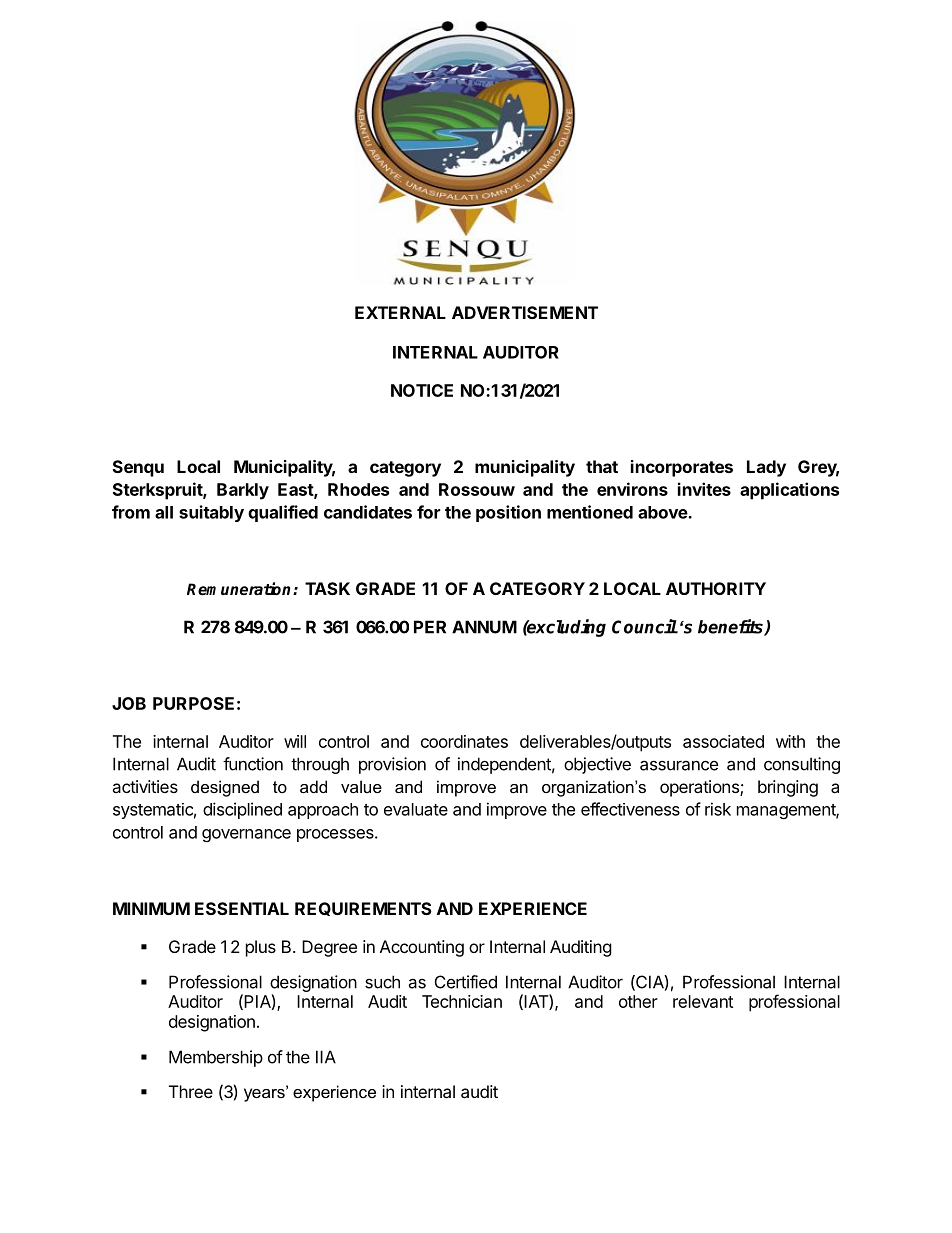 The width and height of the page is (952, 1233). I want to click on ADVERTISEMENT, so click(525, 312).
